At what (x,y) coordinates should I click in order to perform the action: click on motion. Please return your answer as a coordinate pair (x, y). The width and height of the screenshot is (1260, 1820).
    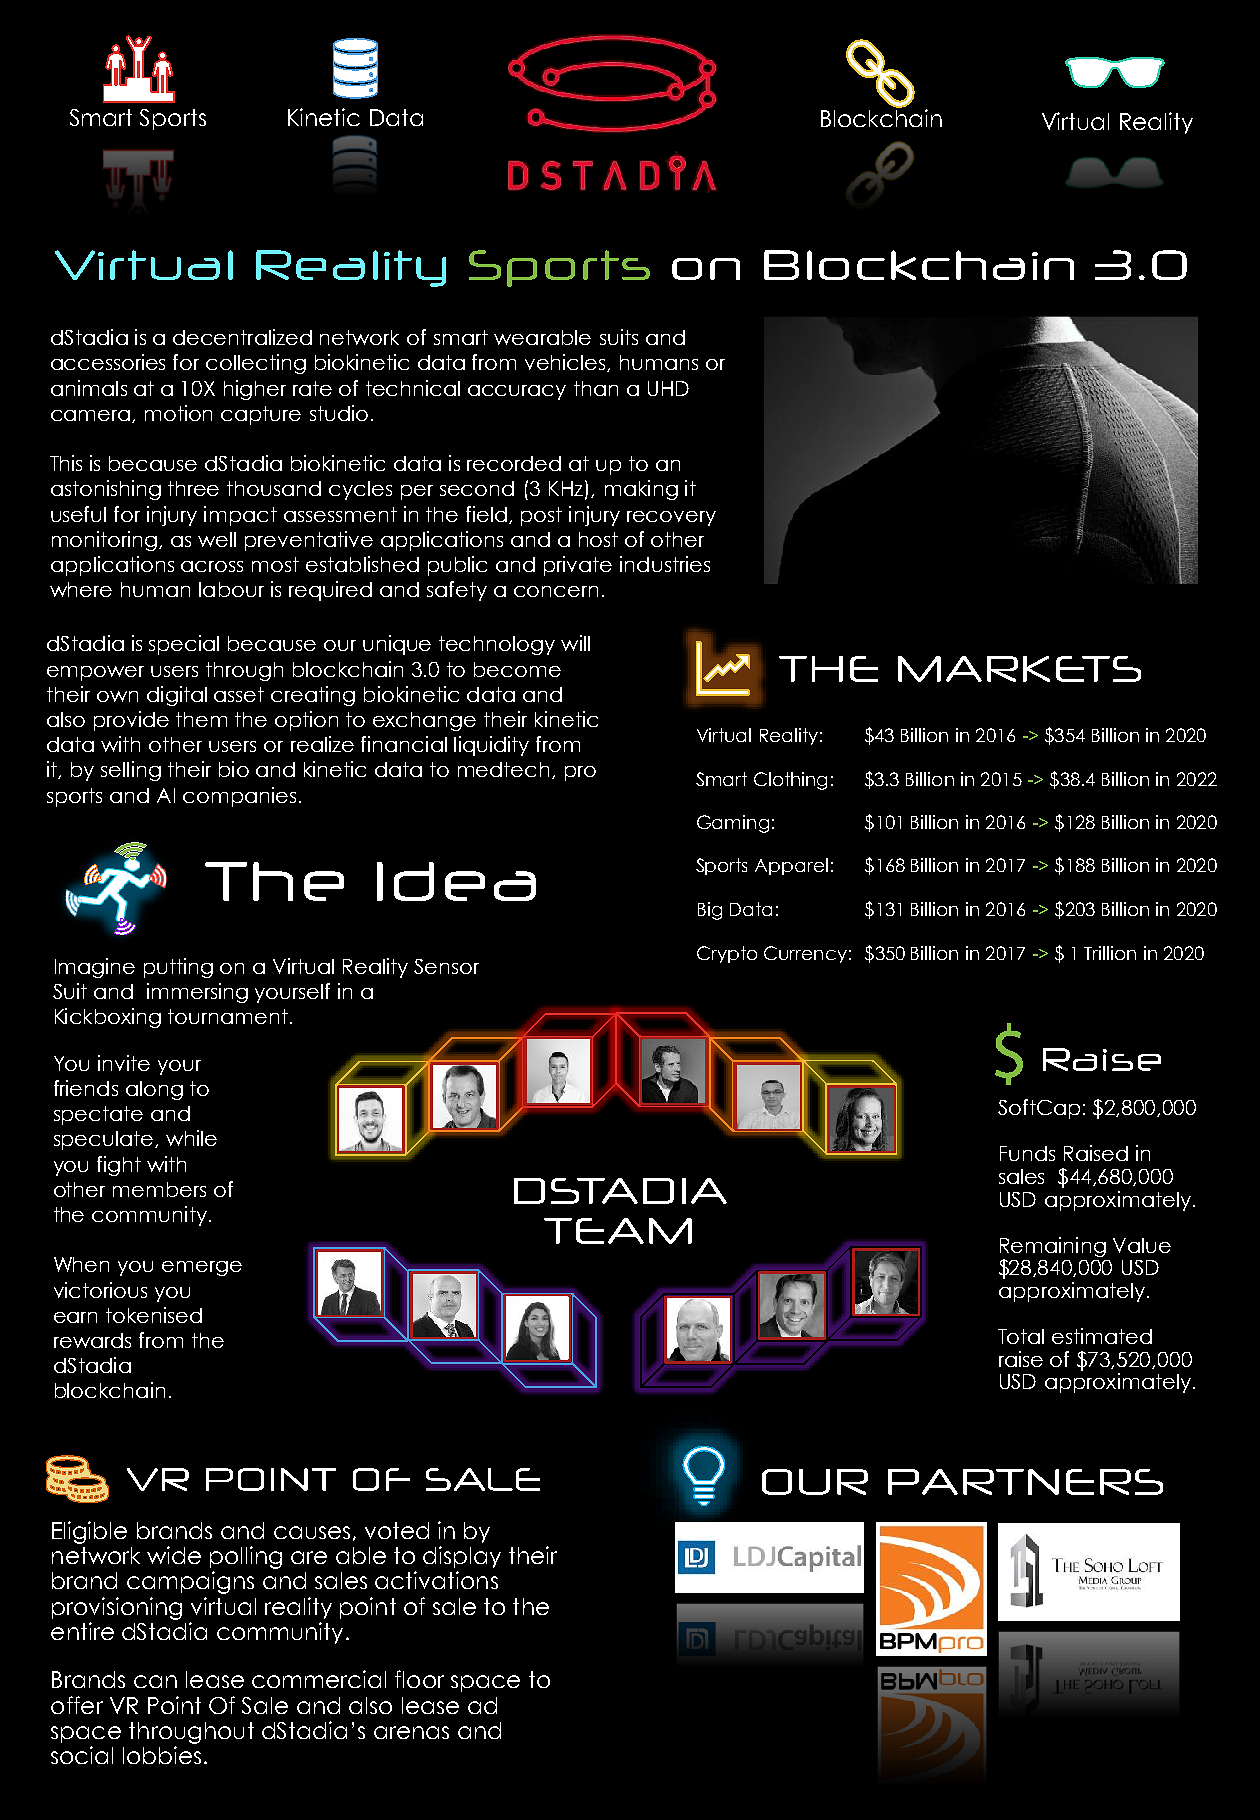
    Looking at the image, I should click on (178, 413).
